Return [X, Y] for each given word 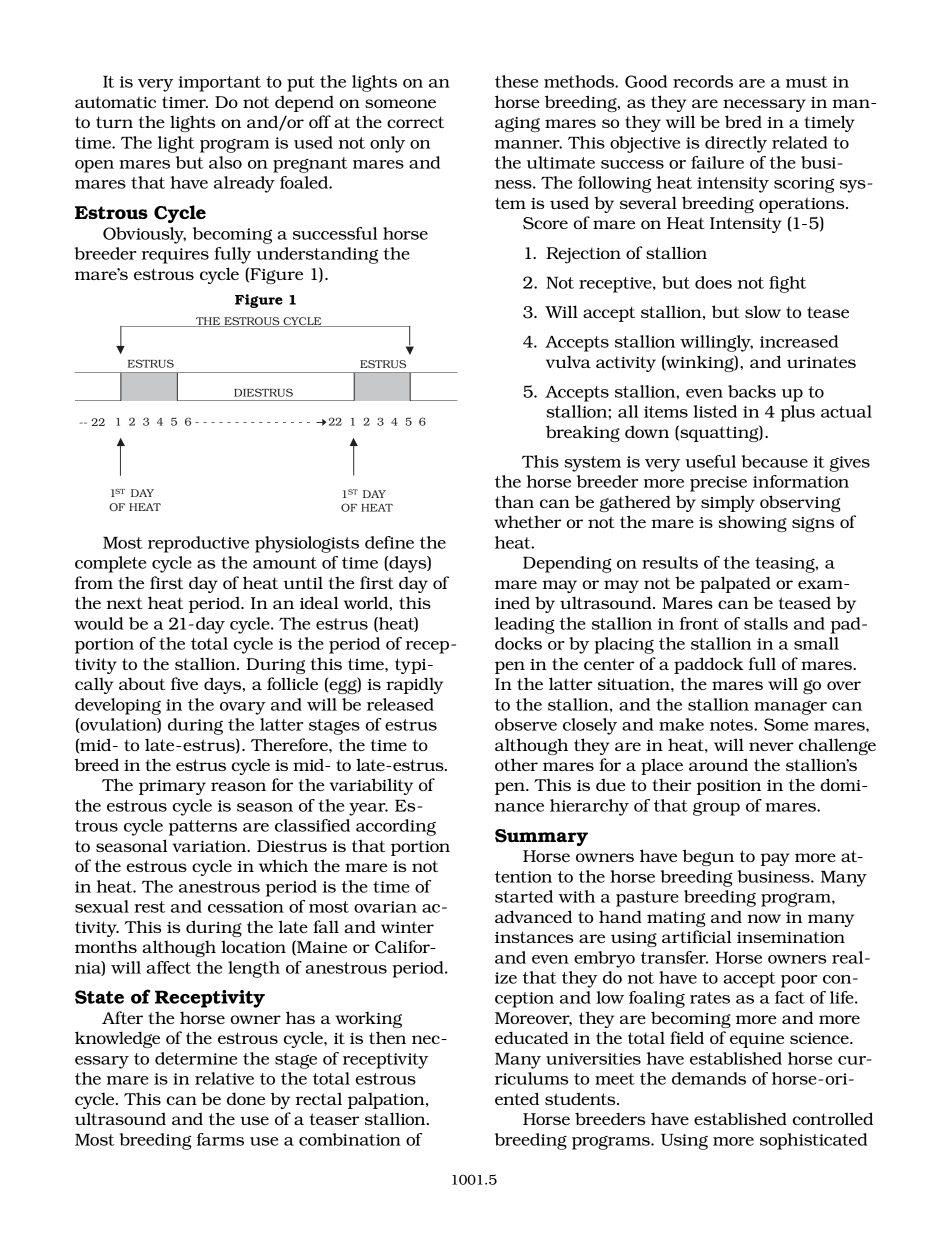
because [775, 461]
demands [709, 1078]
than [514, 501]
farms [220, 1139]
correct [415, 122]
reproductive [198, 544]
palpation [387, 1101]
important [219, 84]
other [516, 764]
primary [172, 787]
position [729, 787]
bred [743, 121]
